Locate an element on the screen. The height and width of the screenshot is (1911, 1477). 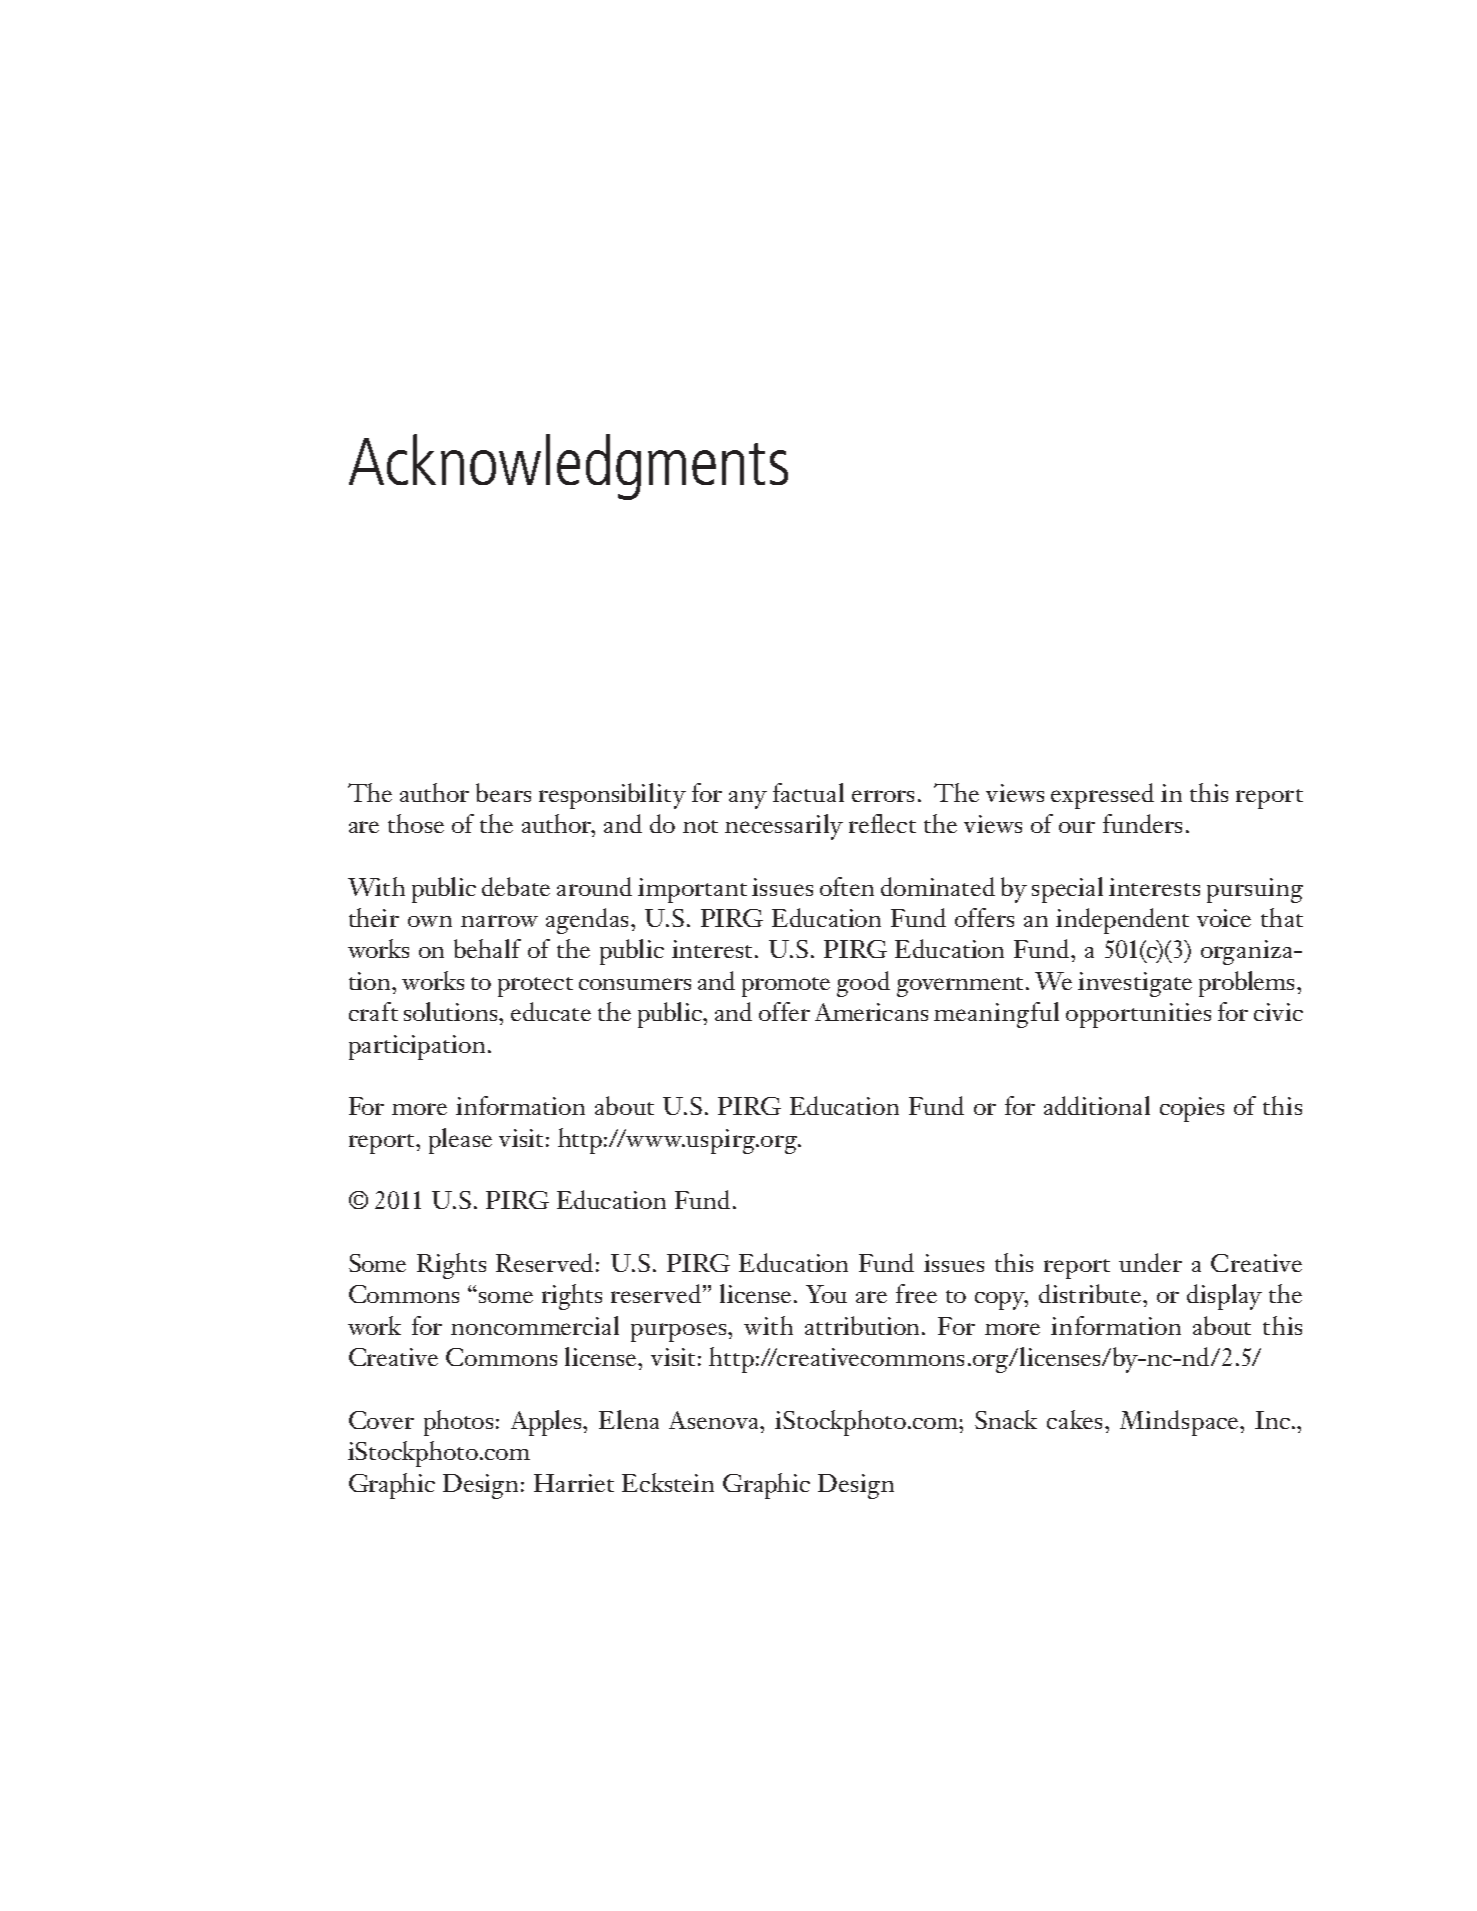
please is located at coordinates (460, 1141).
